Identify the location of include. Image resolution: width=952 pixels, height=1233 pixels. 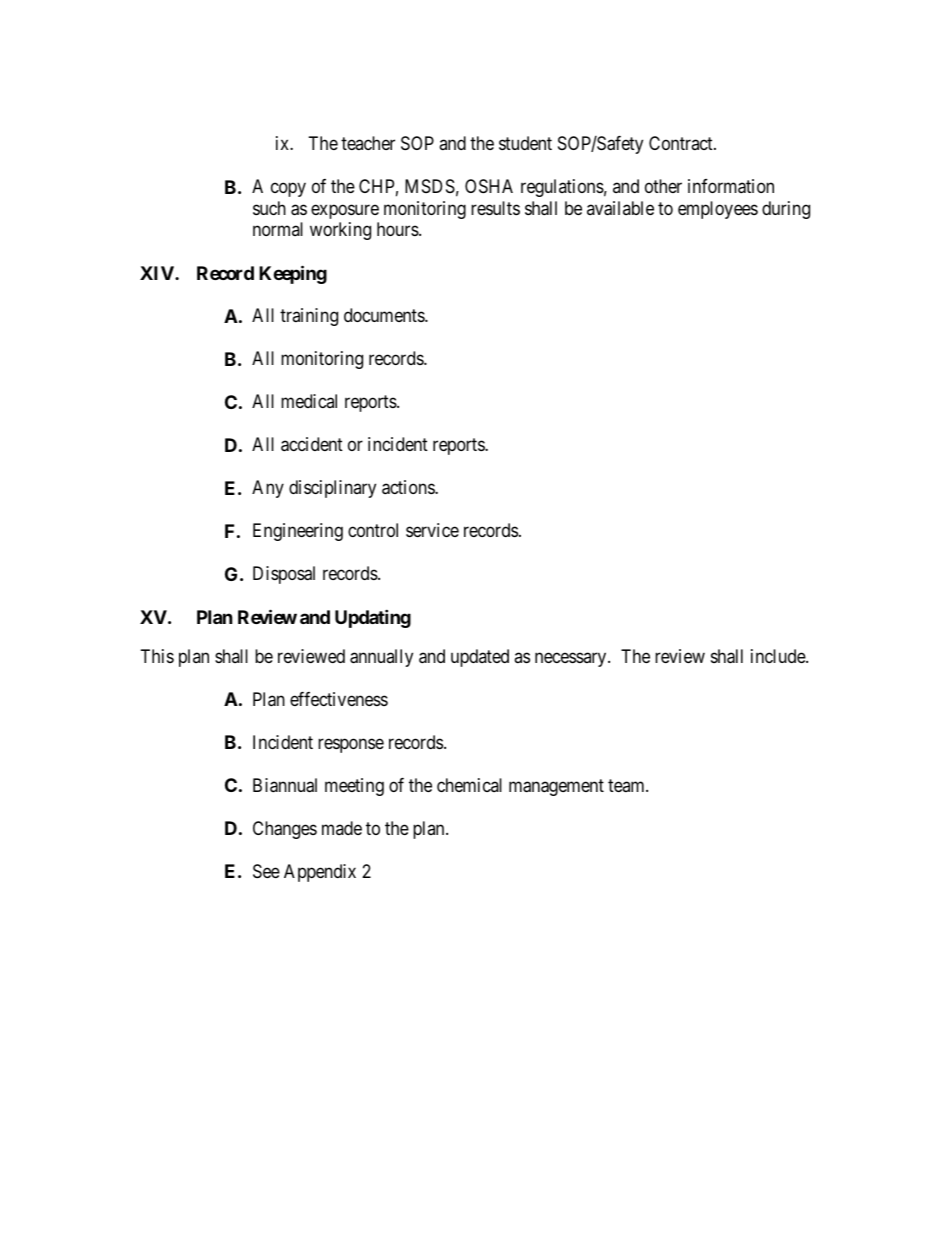
(779, 656).
